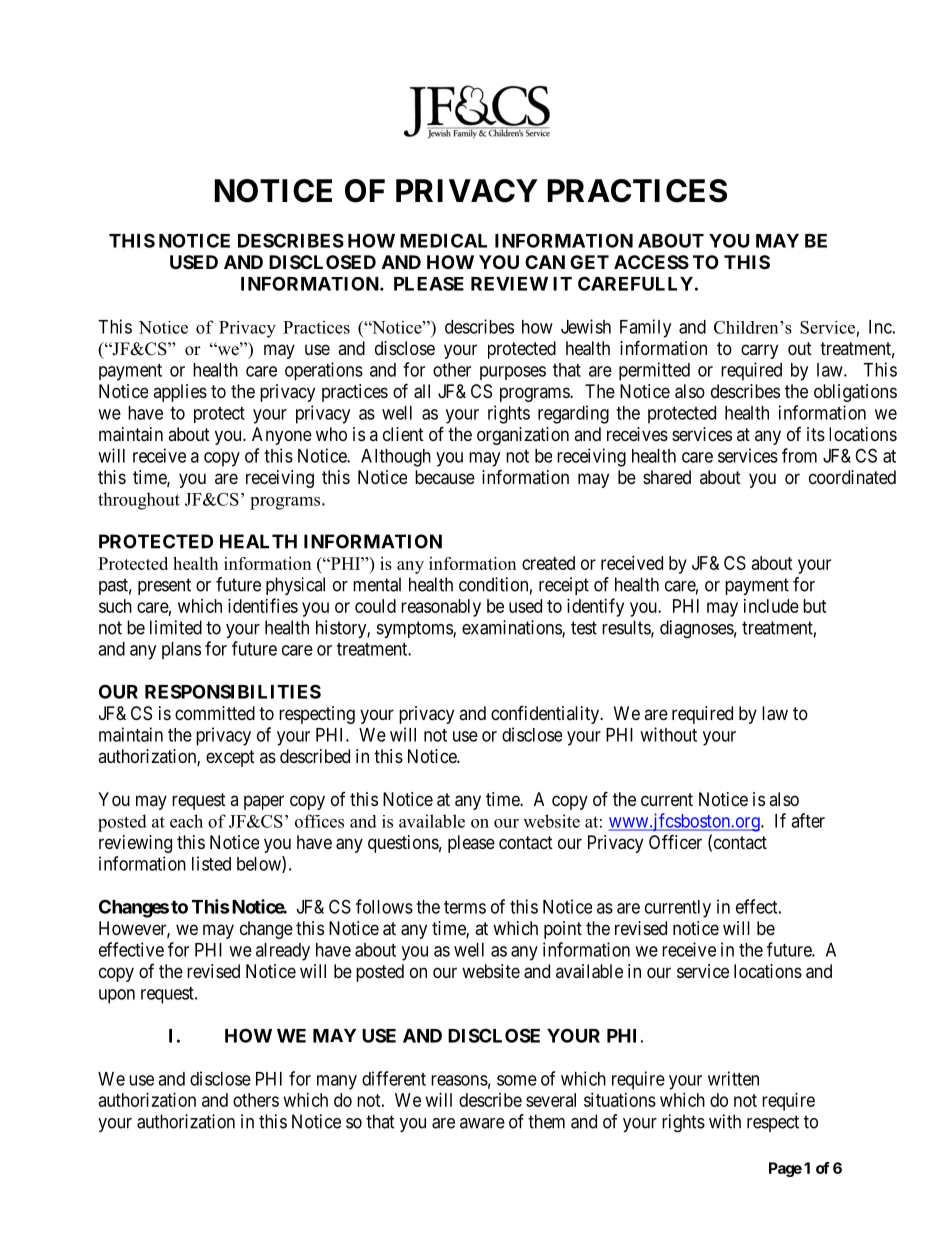 Image resolution: width=952 pixels, height=1233 pixels. Describe the element at coordinates (459, 1080) in the page. I see `reasons` at that location.
